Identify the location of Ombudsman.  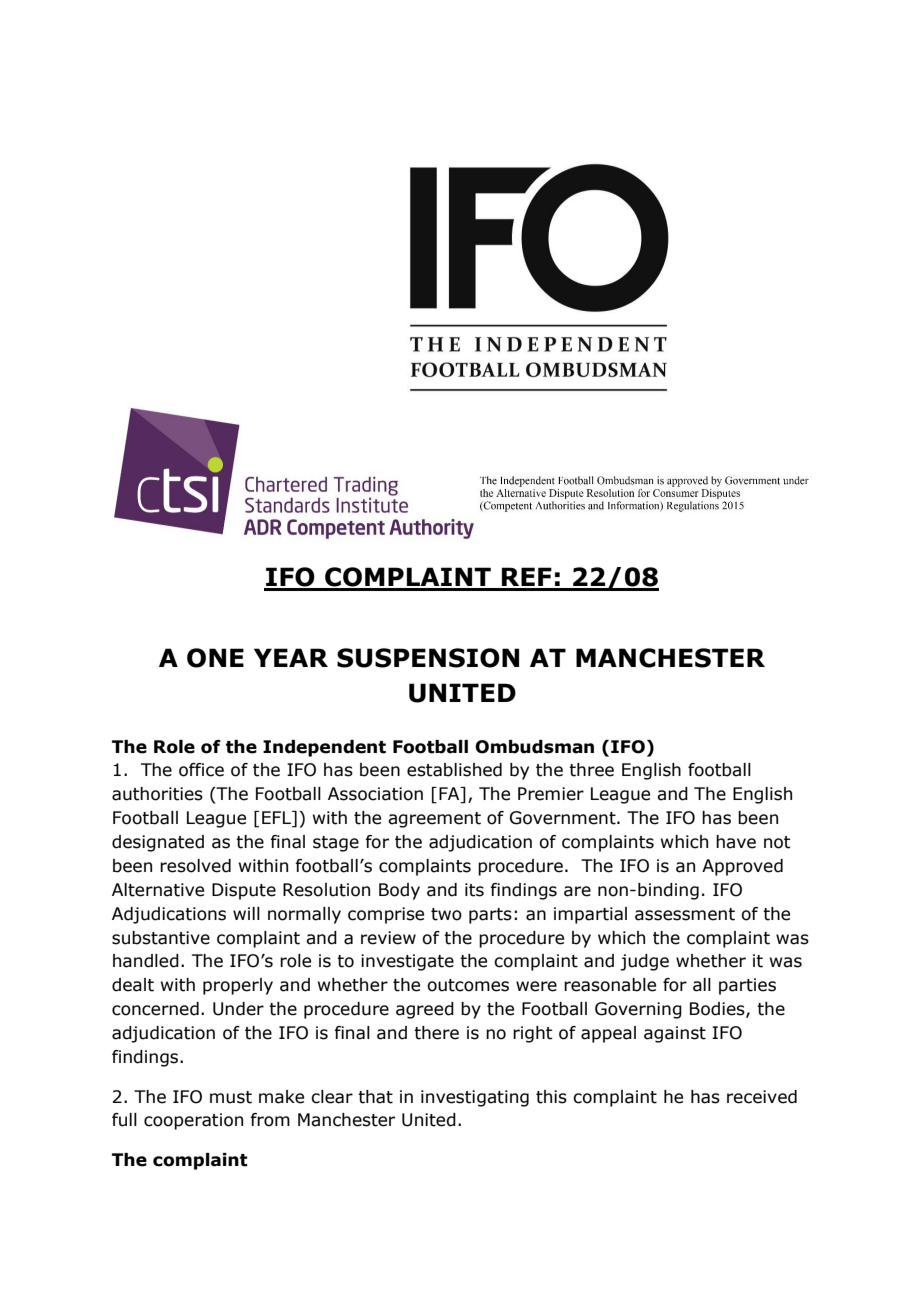
(534, 747).
